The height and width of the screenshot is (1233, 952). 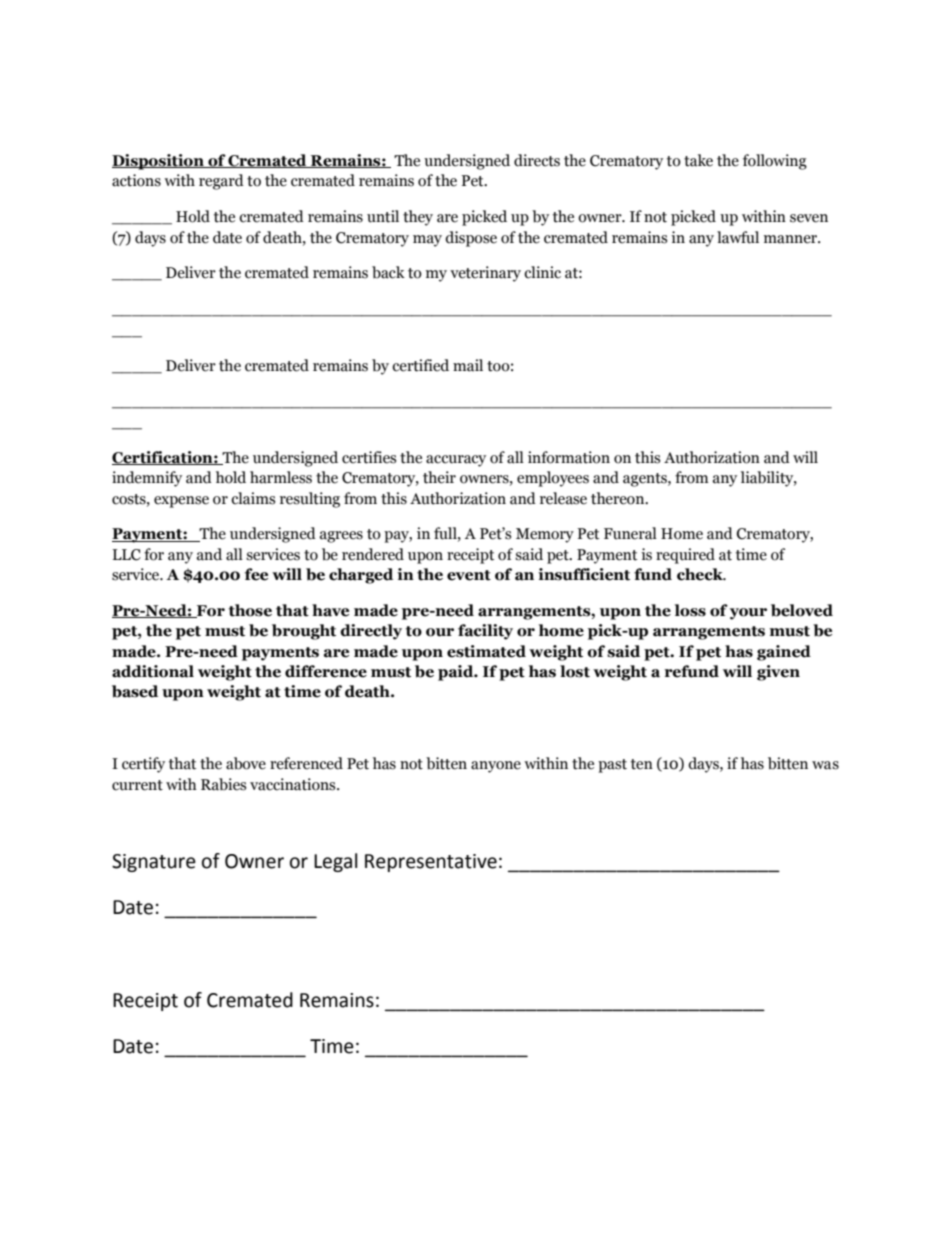 I want to click on Signature, so click(x=154, y=863).
